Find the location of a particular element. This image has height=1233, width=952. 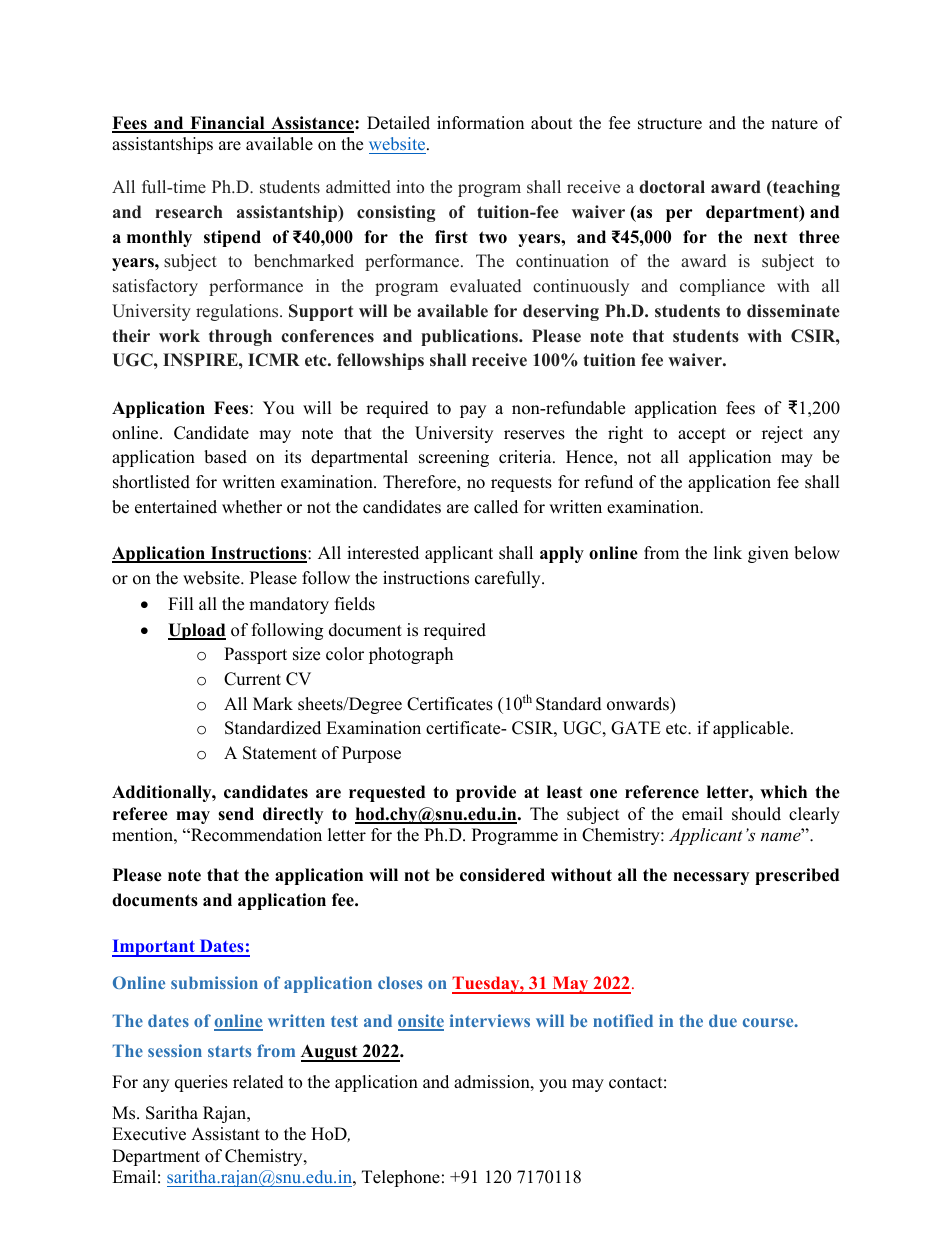

provide is located at coordinates (486, 793).
